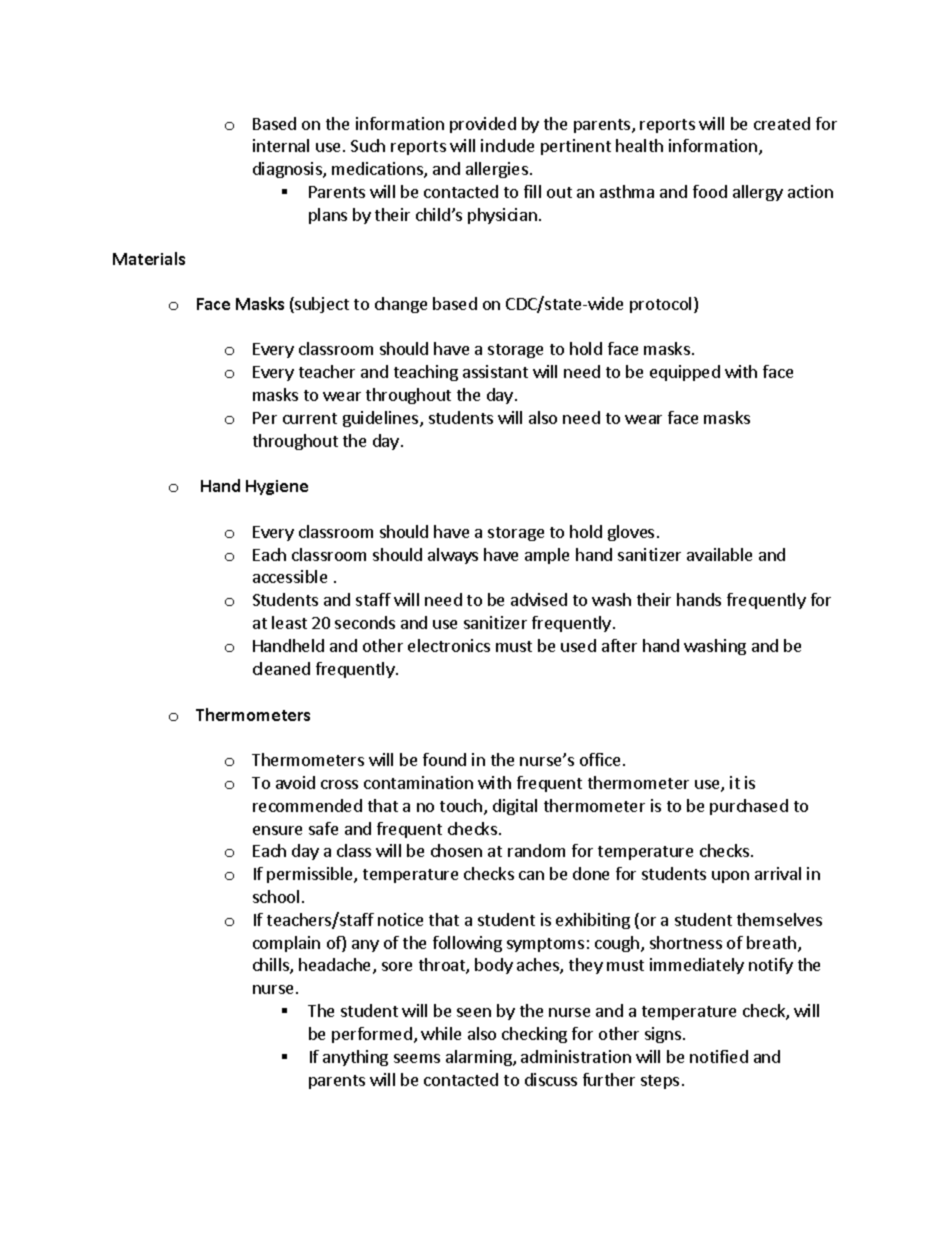  I want to click on internal, so click(281, 145).
